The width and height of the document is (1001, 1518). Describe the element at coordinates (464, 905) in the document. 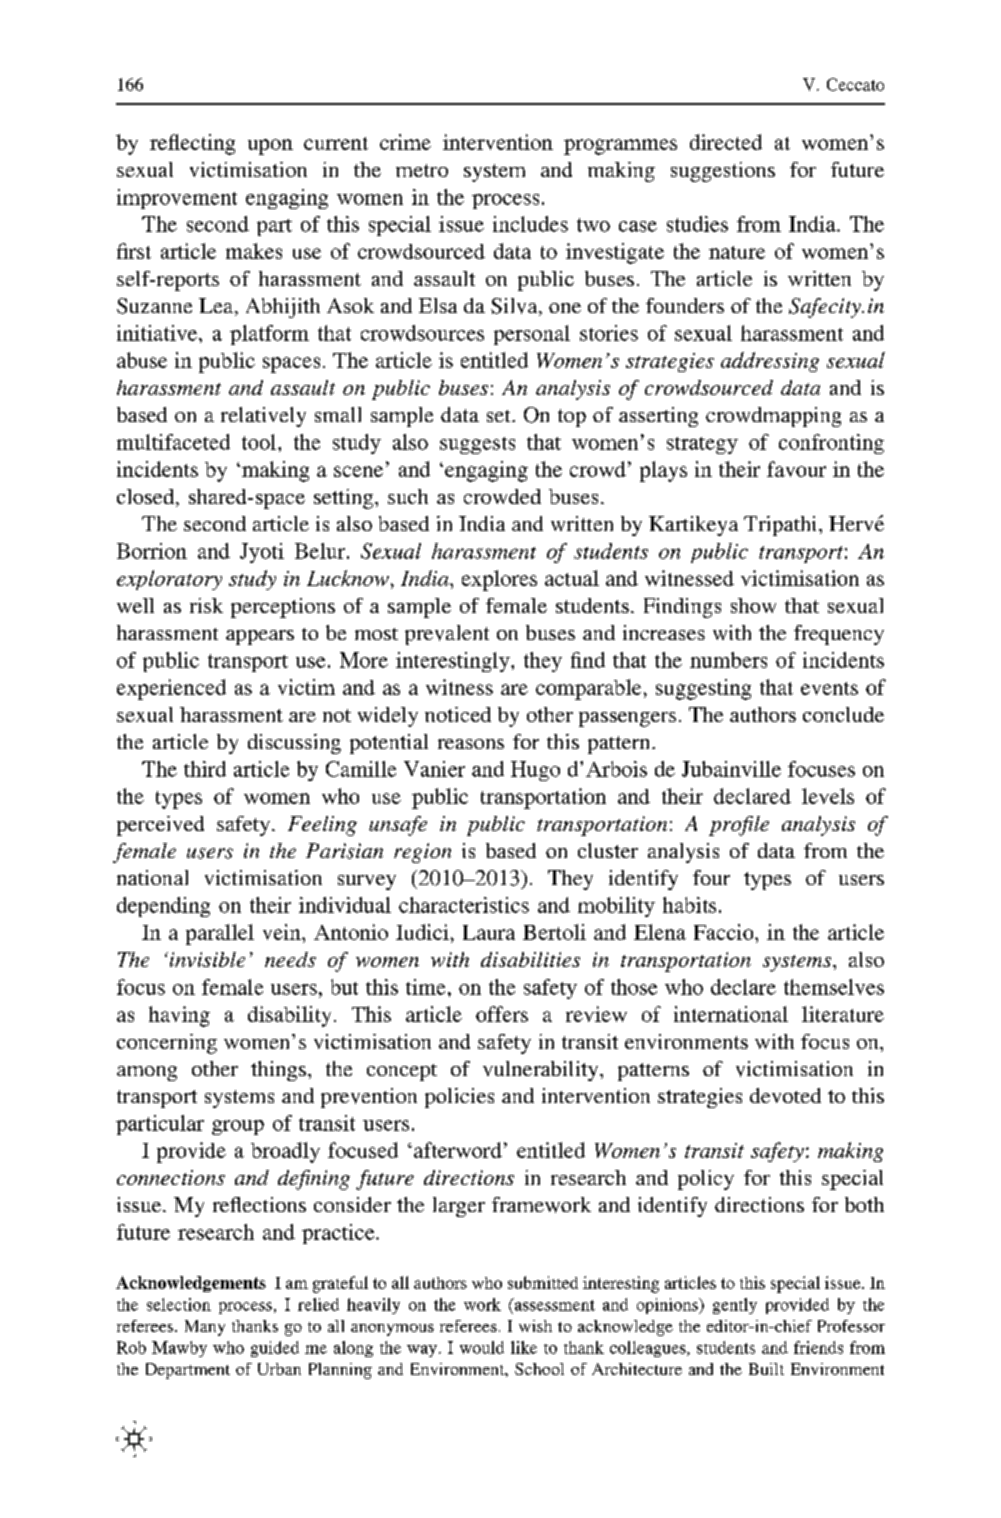

I see `characteristics` at that location.
